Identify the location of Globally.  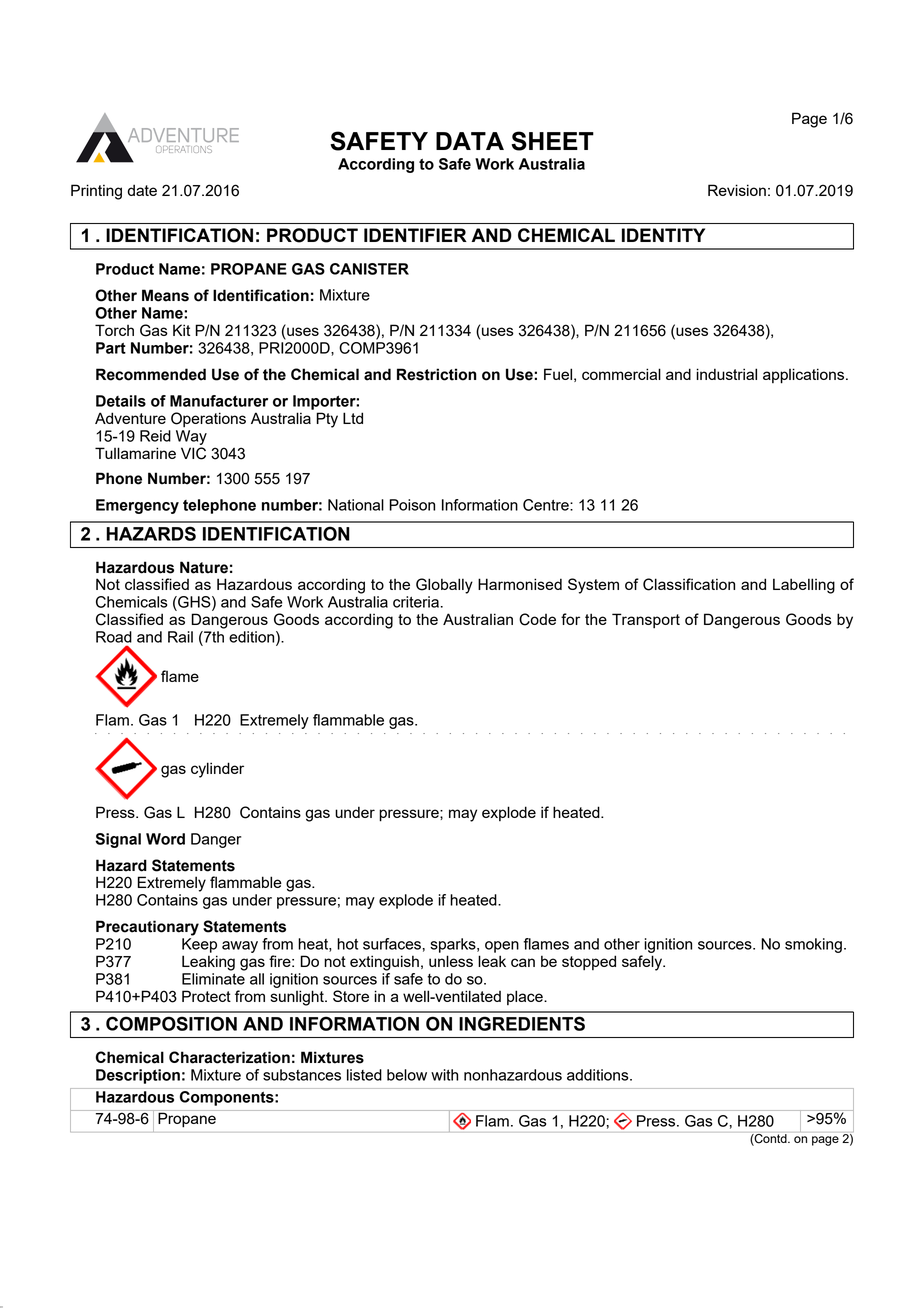
(444, 586).
